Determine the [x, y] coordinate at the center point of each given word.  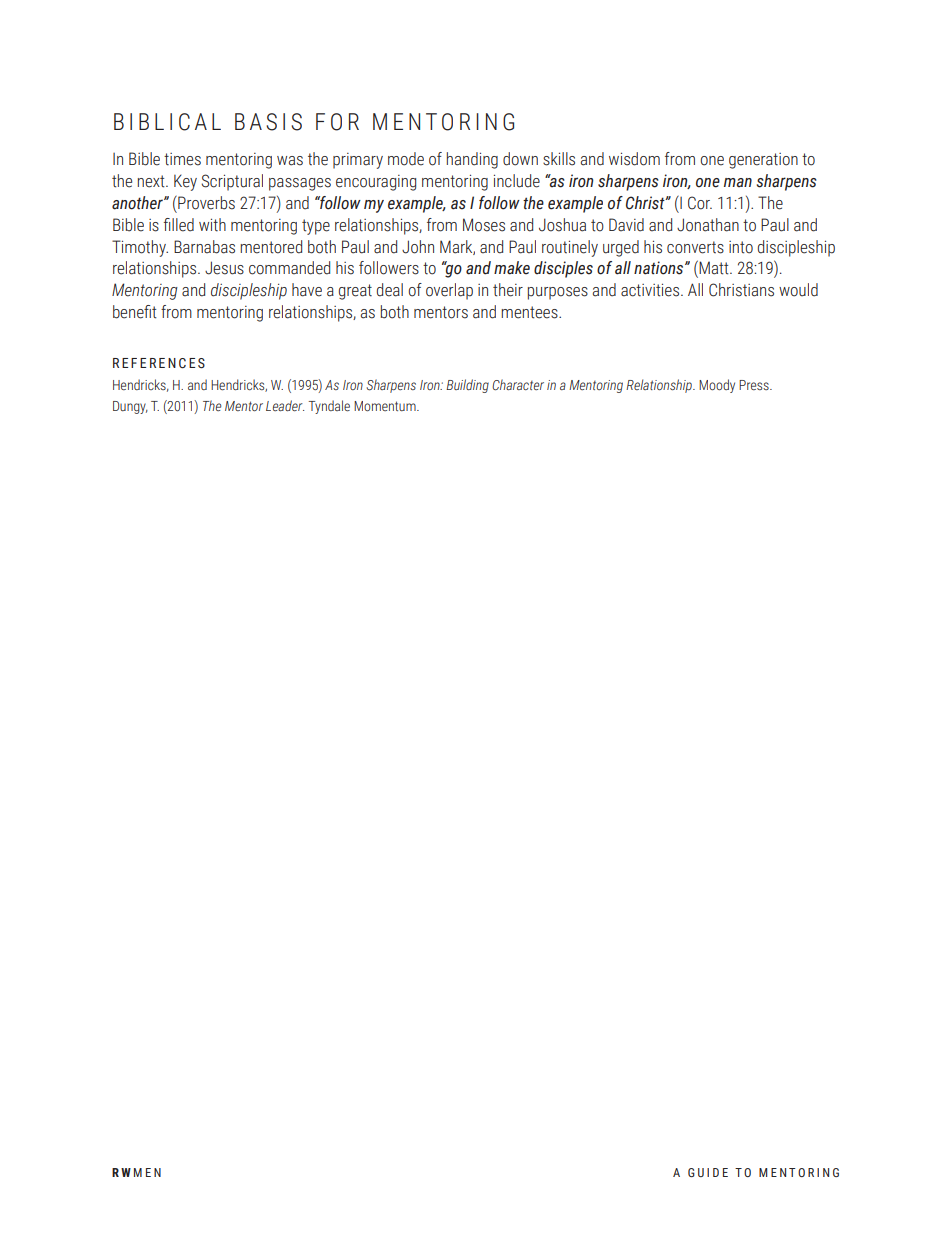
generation [763, 161]
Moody [717, 386]
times [182, 159]
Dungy [130, 407]
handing [472, 160]
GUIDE [708, 1172]
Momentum [386, 406]
